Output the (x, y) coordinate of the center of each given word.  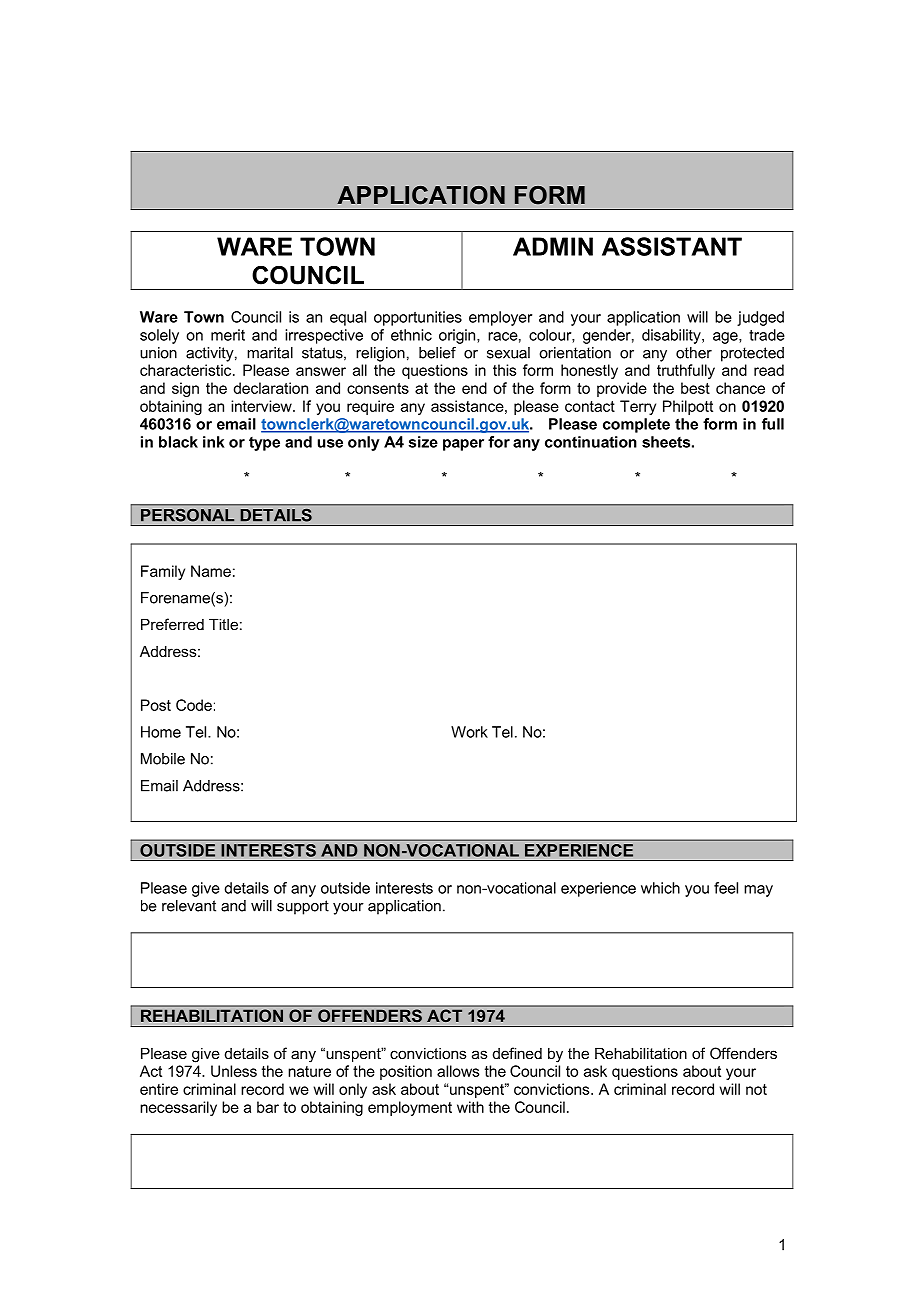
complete (636, 425)
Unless (234, 1071)
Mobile (163, 759)
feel (726, 888)
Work (469, 732)
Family (163, 572)
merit (228, 335)
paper (463, 445)
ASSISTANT (672, 246)
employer (500, 318)
